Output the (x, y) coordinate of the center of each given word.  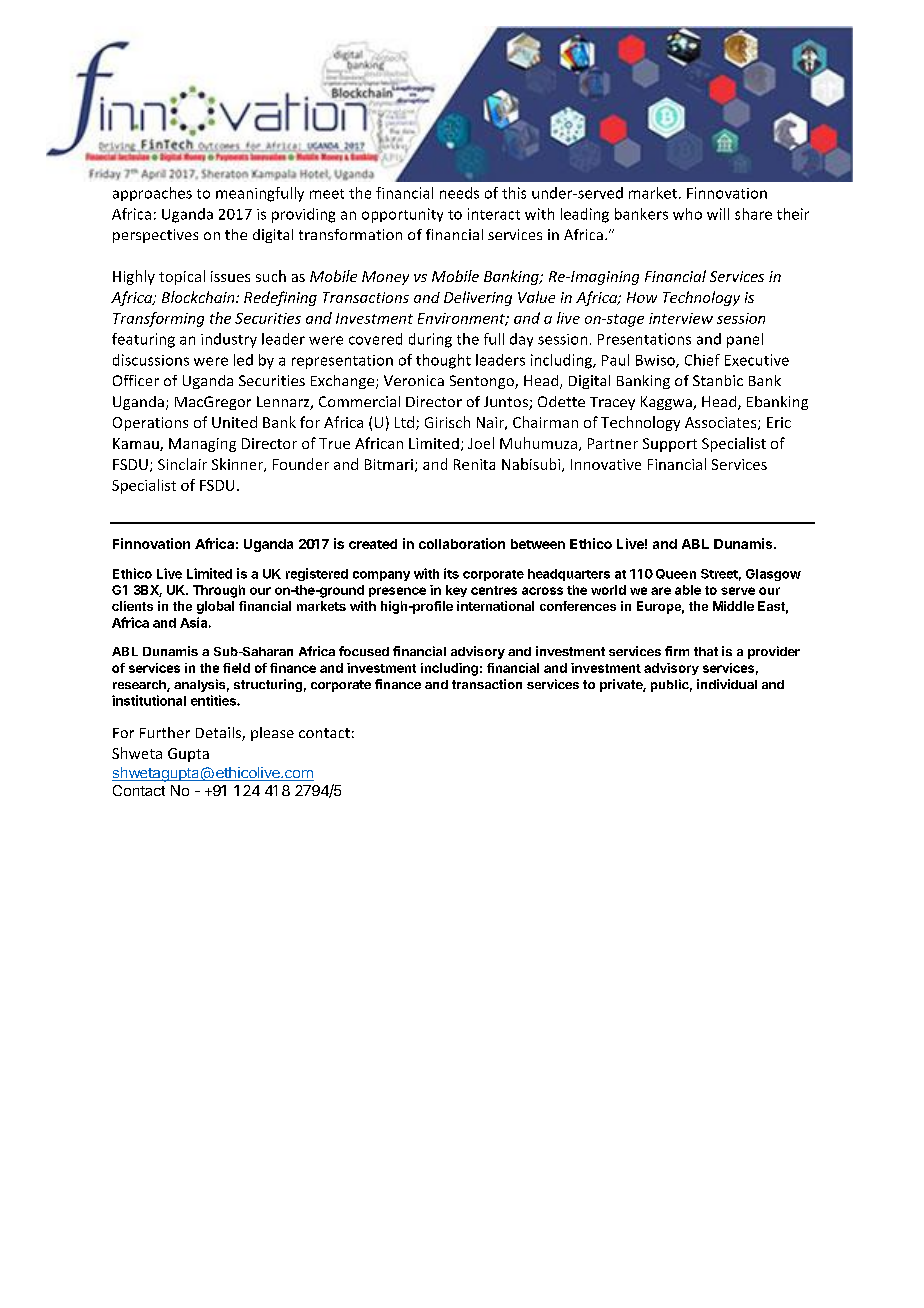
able (688, 590)
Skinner (238, 465)
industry (229, 340)
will (718, 214)
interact (494, 214)
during (430, 340)
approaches (152, 194)
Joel (481, 443)
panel (745, 340)
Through (219, 591)
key (456, 591)
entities (214, 700)
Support (670, 445)
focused (364, 651)
